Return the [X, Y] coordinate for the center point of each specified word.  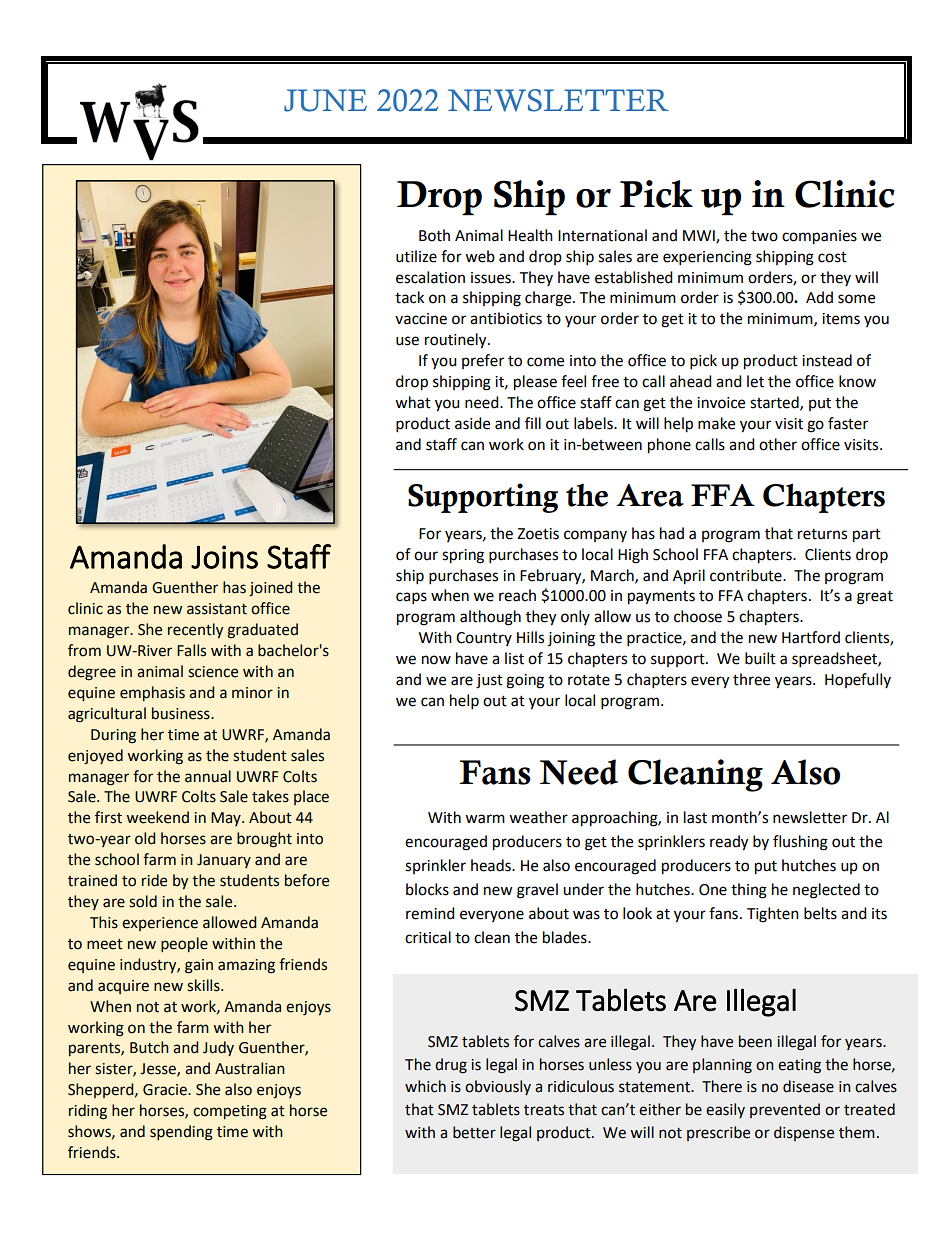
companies [819, 237]
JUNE [325, 100]
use [407, 341]
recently [195, 630]
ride [154, 880]
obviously [498, 1087]
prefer [483, 361]
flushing [800, 843]
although [490, 618]
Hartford [811, 637]
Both [434, 235]
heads [492, 865]
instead [827, 360]
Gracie [166, 1090]
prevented [785, 1110]
